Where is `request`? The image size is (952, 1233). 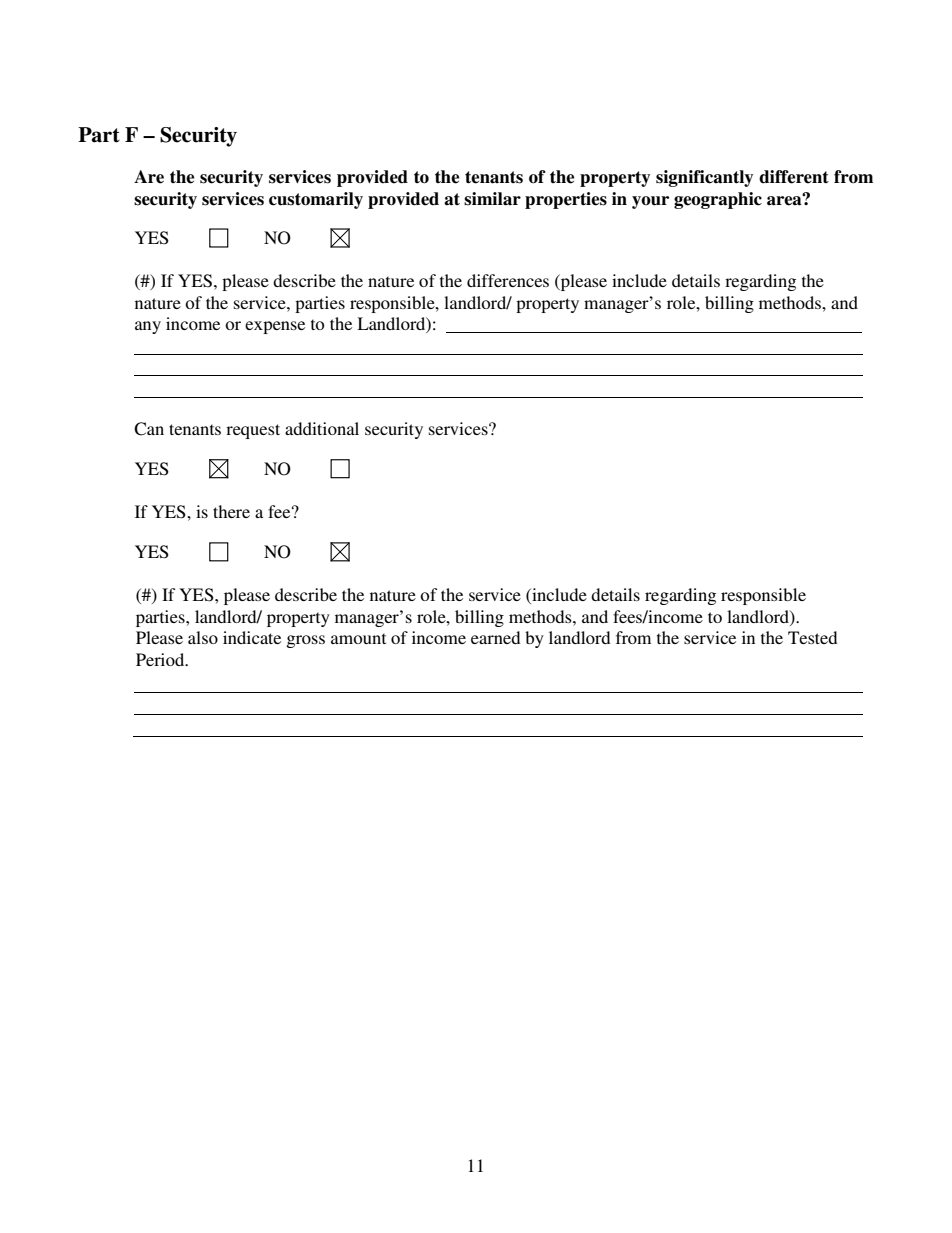 request is located at coordinates (253, 431).
